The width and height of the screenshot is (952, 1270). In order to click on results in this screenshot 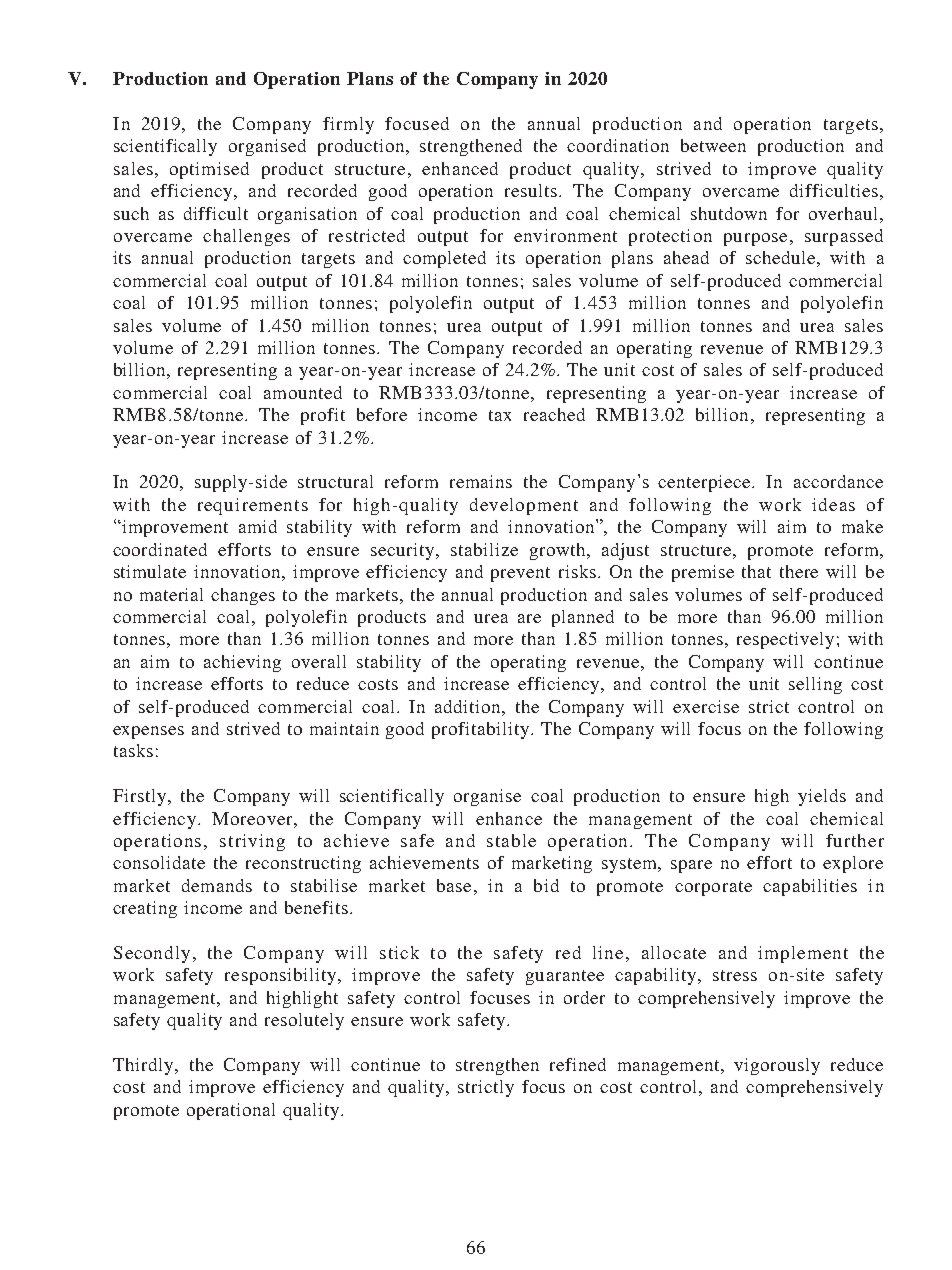, I will do `click(532, 190)`.
